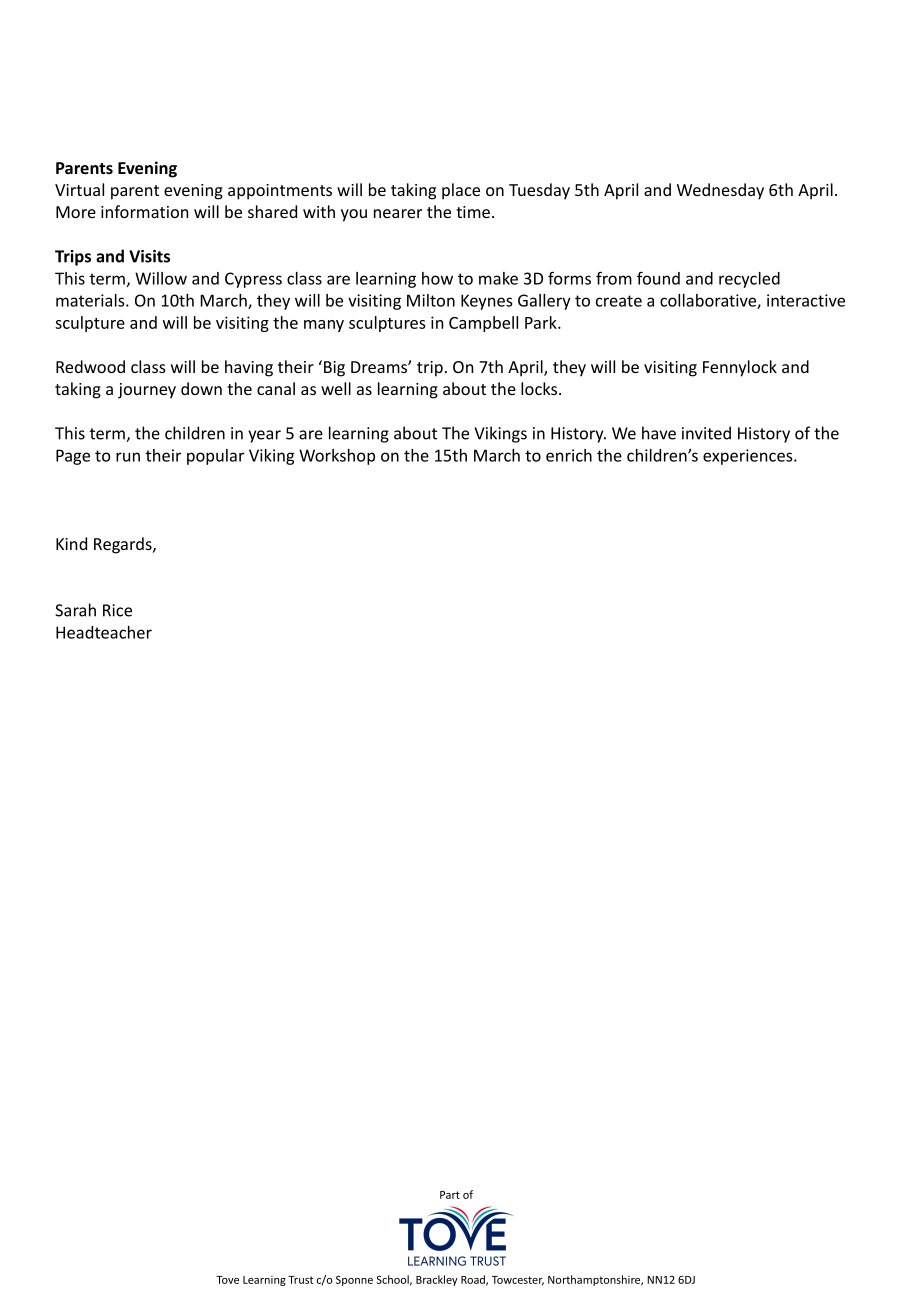 Image resolution: width=924 pixels, height=1307 pixels. Describe the element at coordinates (720, 191) in the page. I see `Wednesday` at that location.
